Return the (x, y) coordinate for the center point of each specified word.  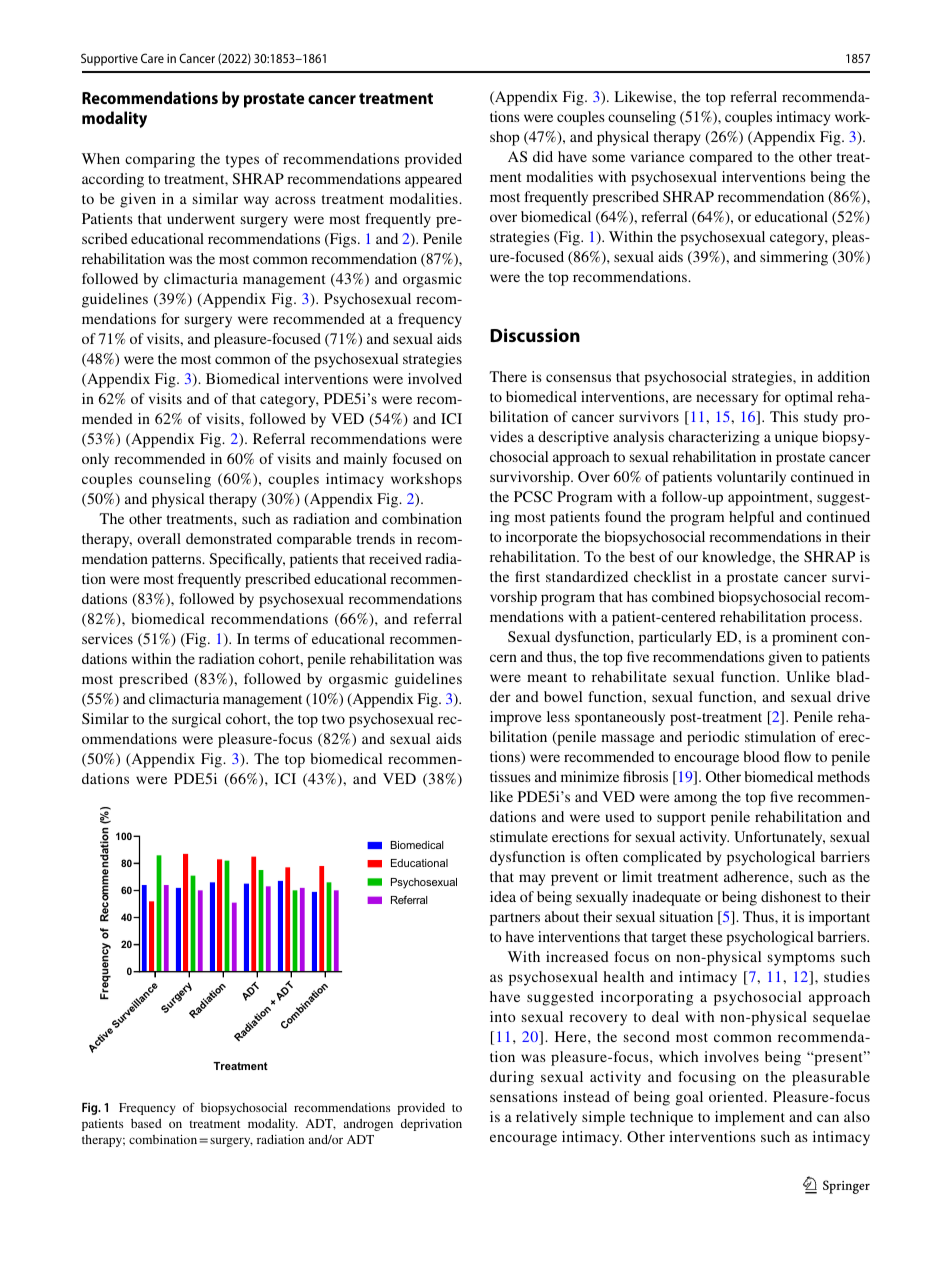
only (95, 460)
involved (435, 378)
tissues (510, 776)
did (543, 156)
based (146, 1123)
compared (721, 158)
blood (761, 756)
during (512, 1078)
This (784, 416)
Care (152, 58)
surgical (196, 720)
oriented (737, 1096)
